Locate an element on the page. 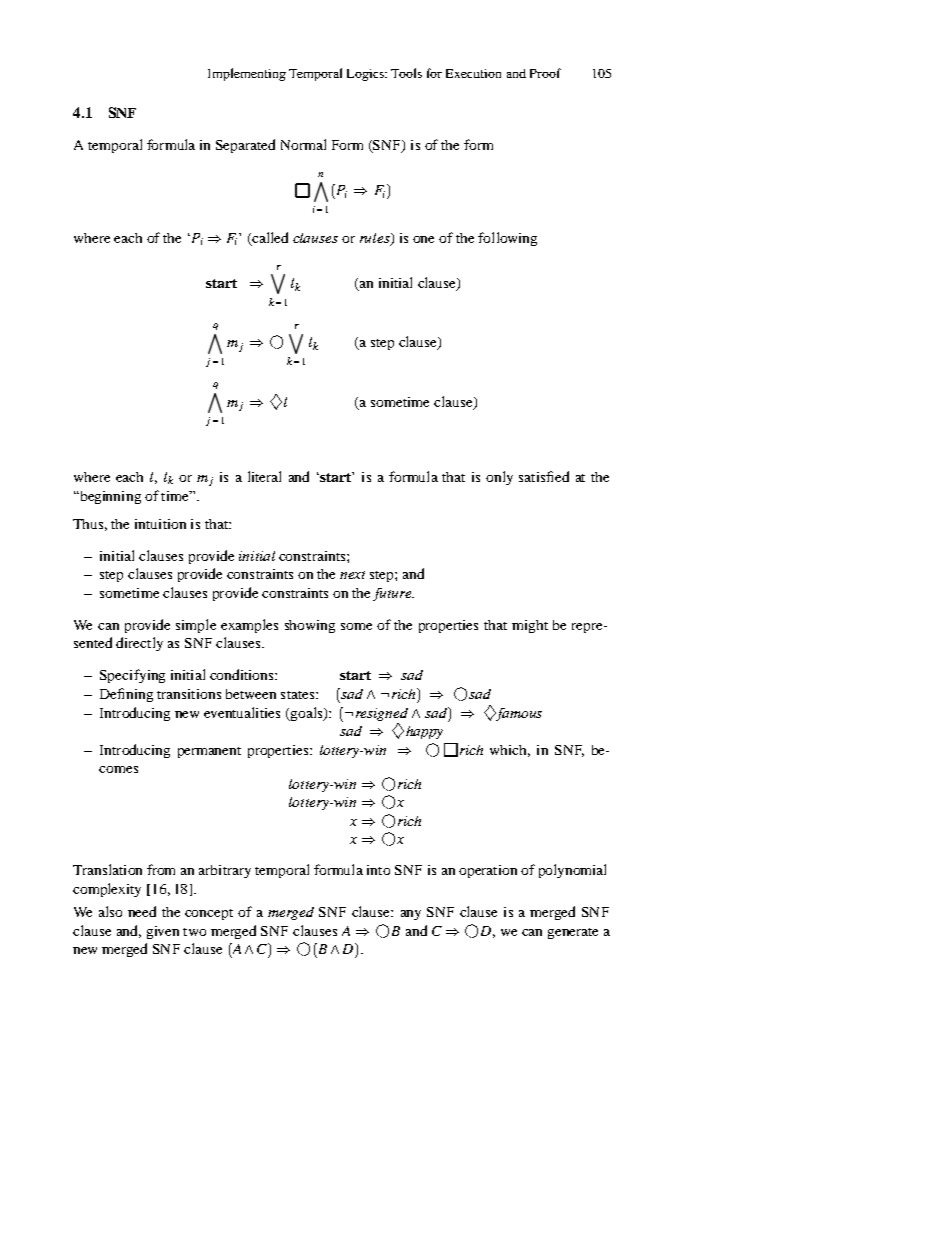 The height and width of the page is (1233, 952). Logics is located at coordinates (366, 75).
